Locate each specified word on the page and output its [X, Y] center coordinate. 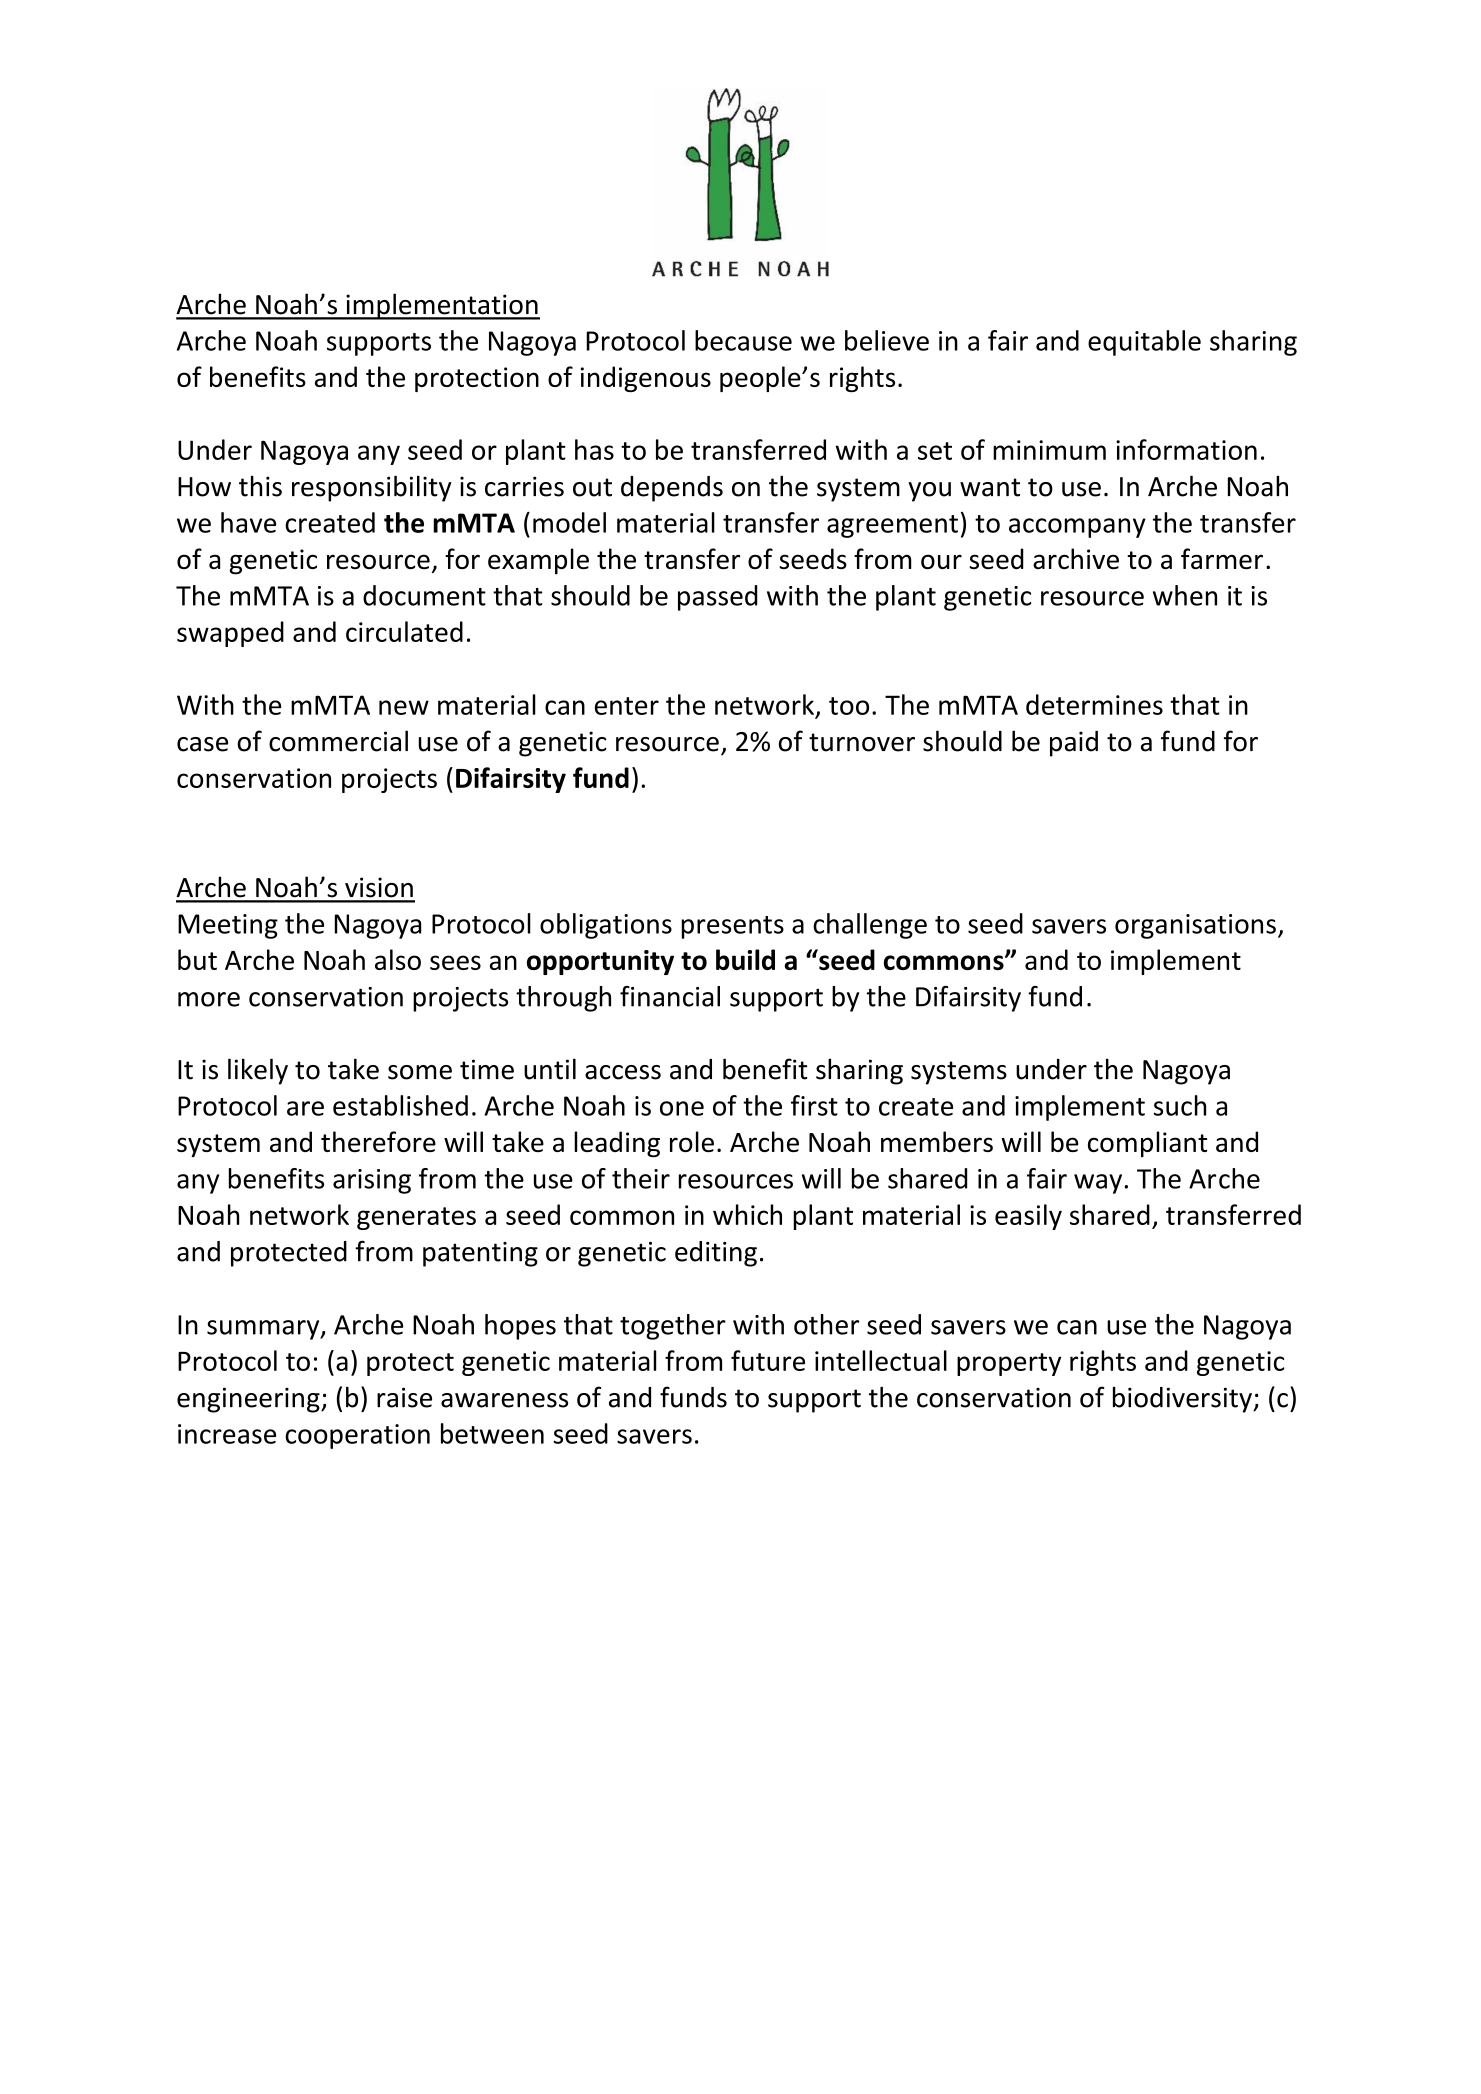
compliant [1147, 1144]
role [692, 1141]
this [260, 486]
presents [732, 927]
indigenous [646, 379]
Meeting [228, 926]
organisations [1195, 926]
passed [718, 598]
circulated [404, 631]
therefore [378, 1141]
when [1185, 595]
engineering [249, 1400]
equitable [1144, 343]
